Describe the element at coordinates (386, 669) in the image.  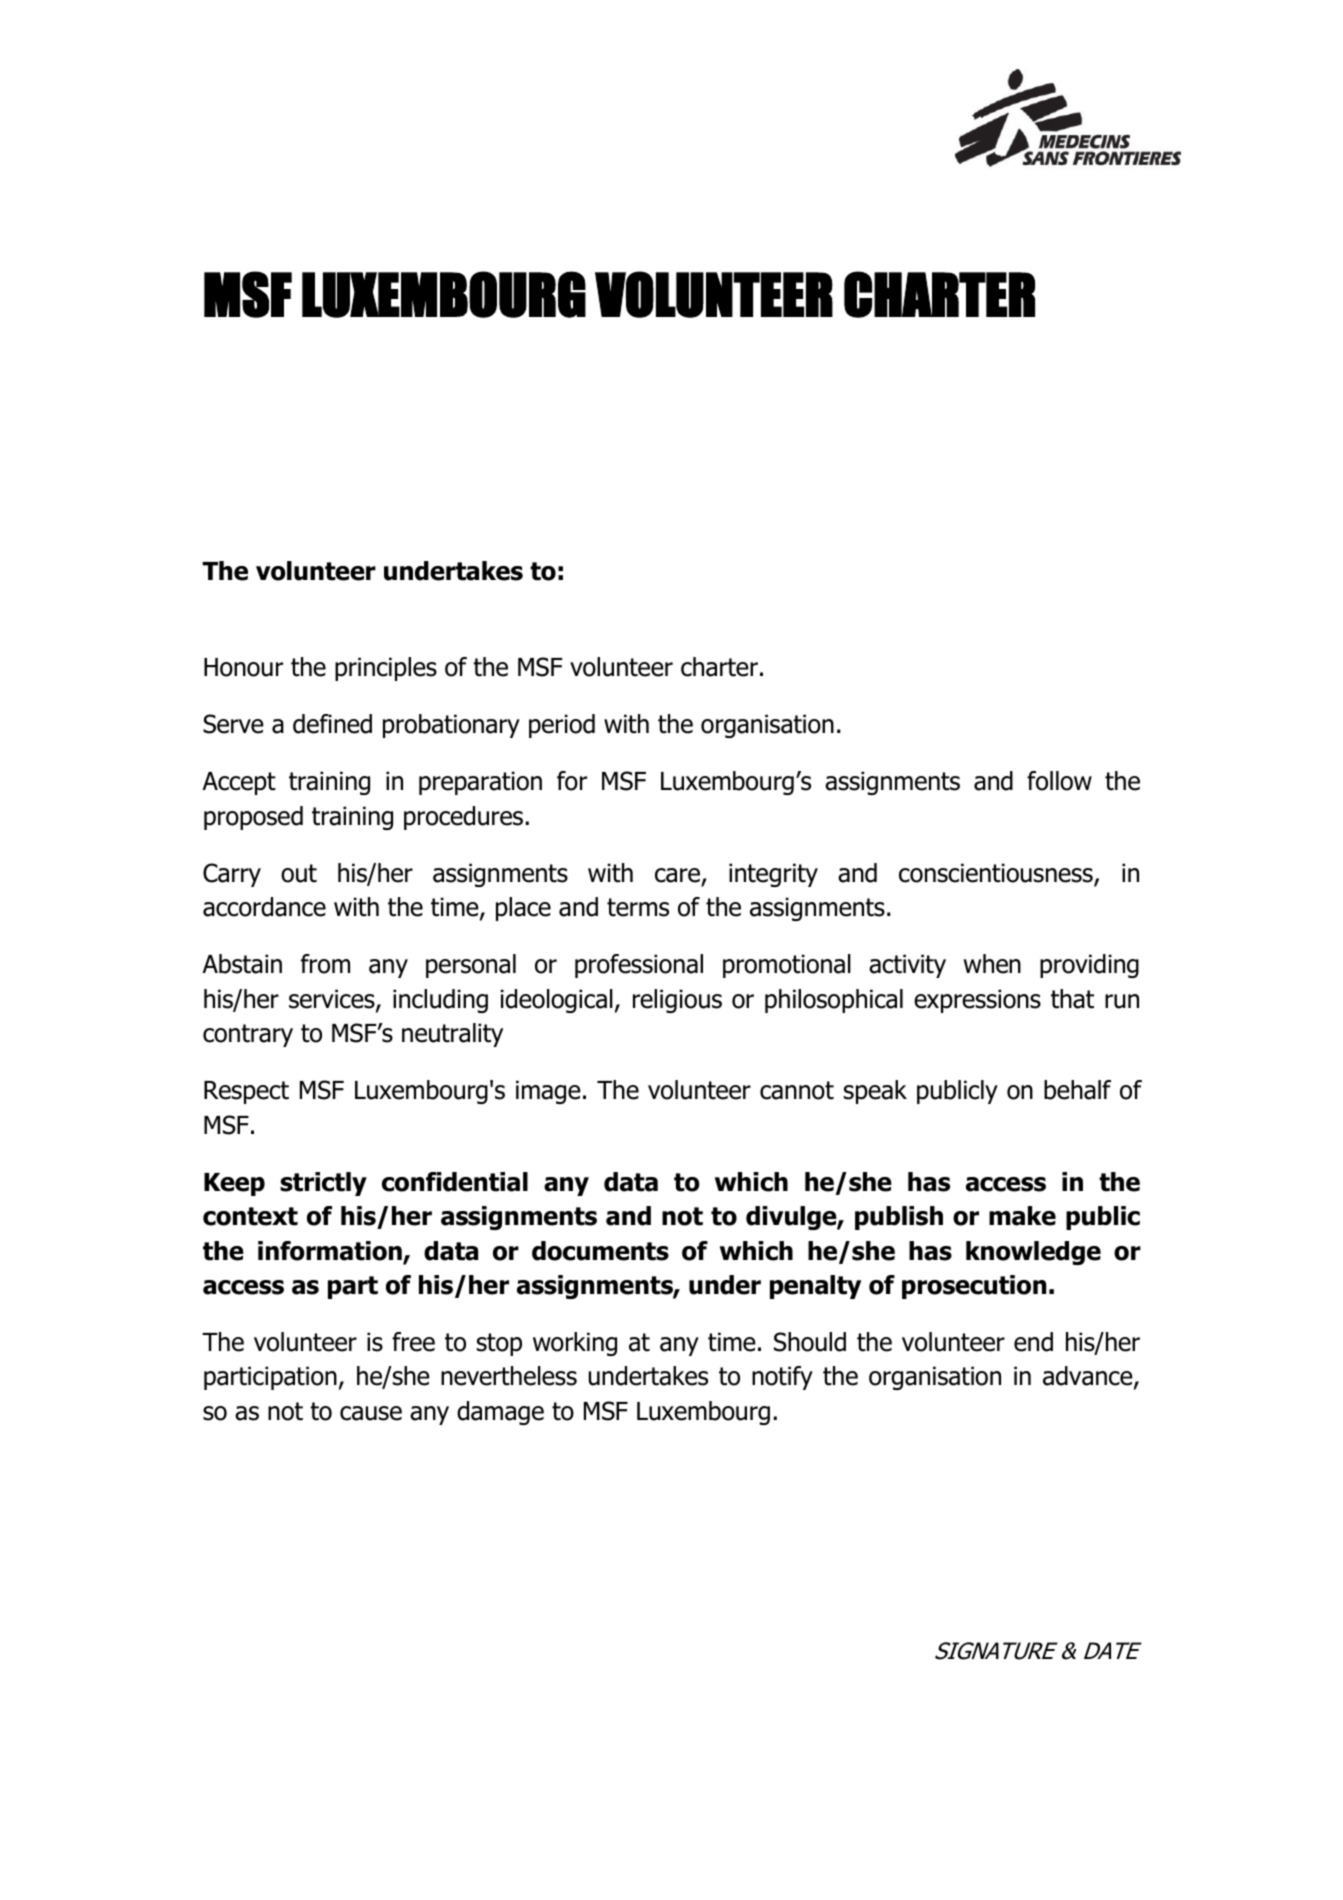
I see `principles` at that location.
